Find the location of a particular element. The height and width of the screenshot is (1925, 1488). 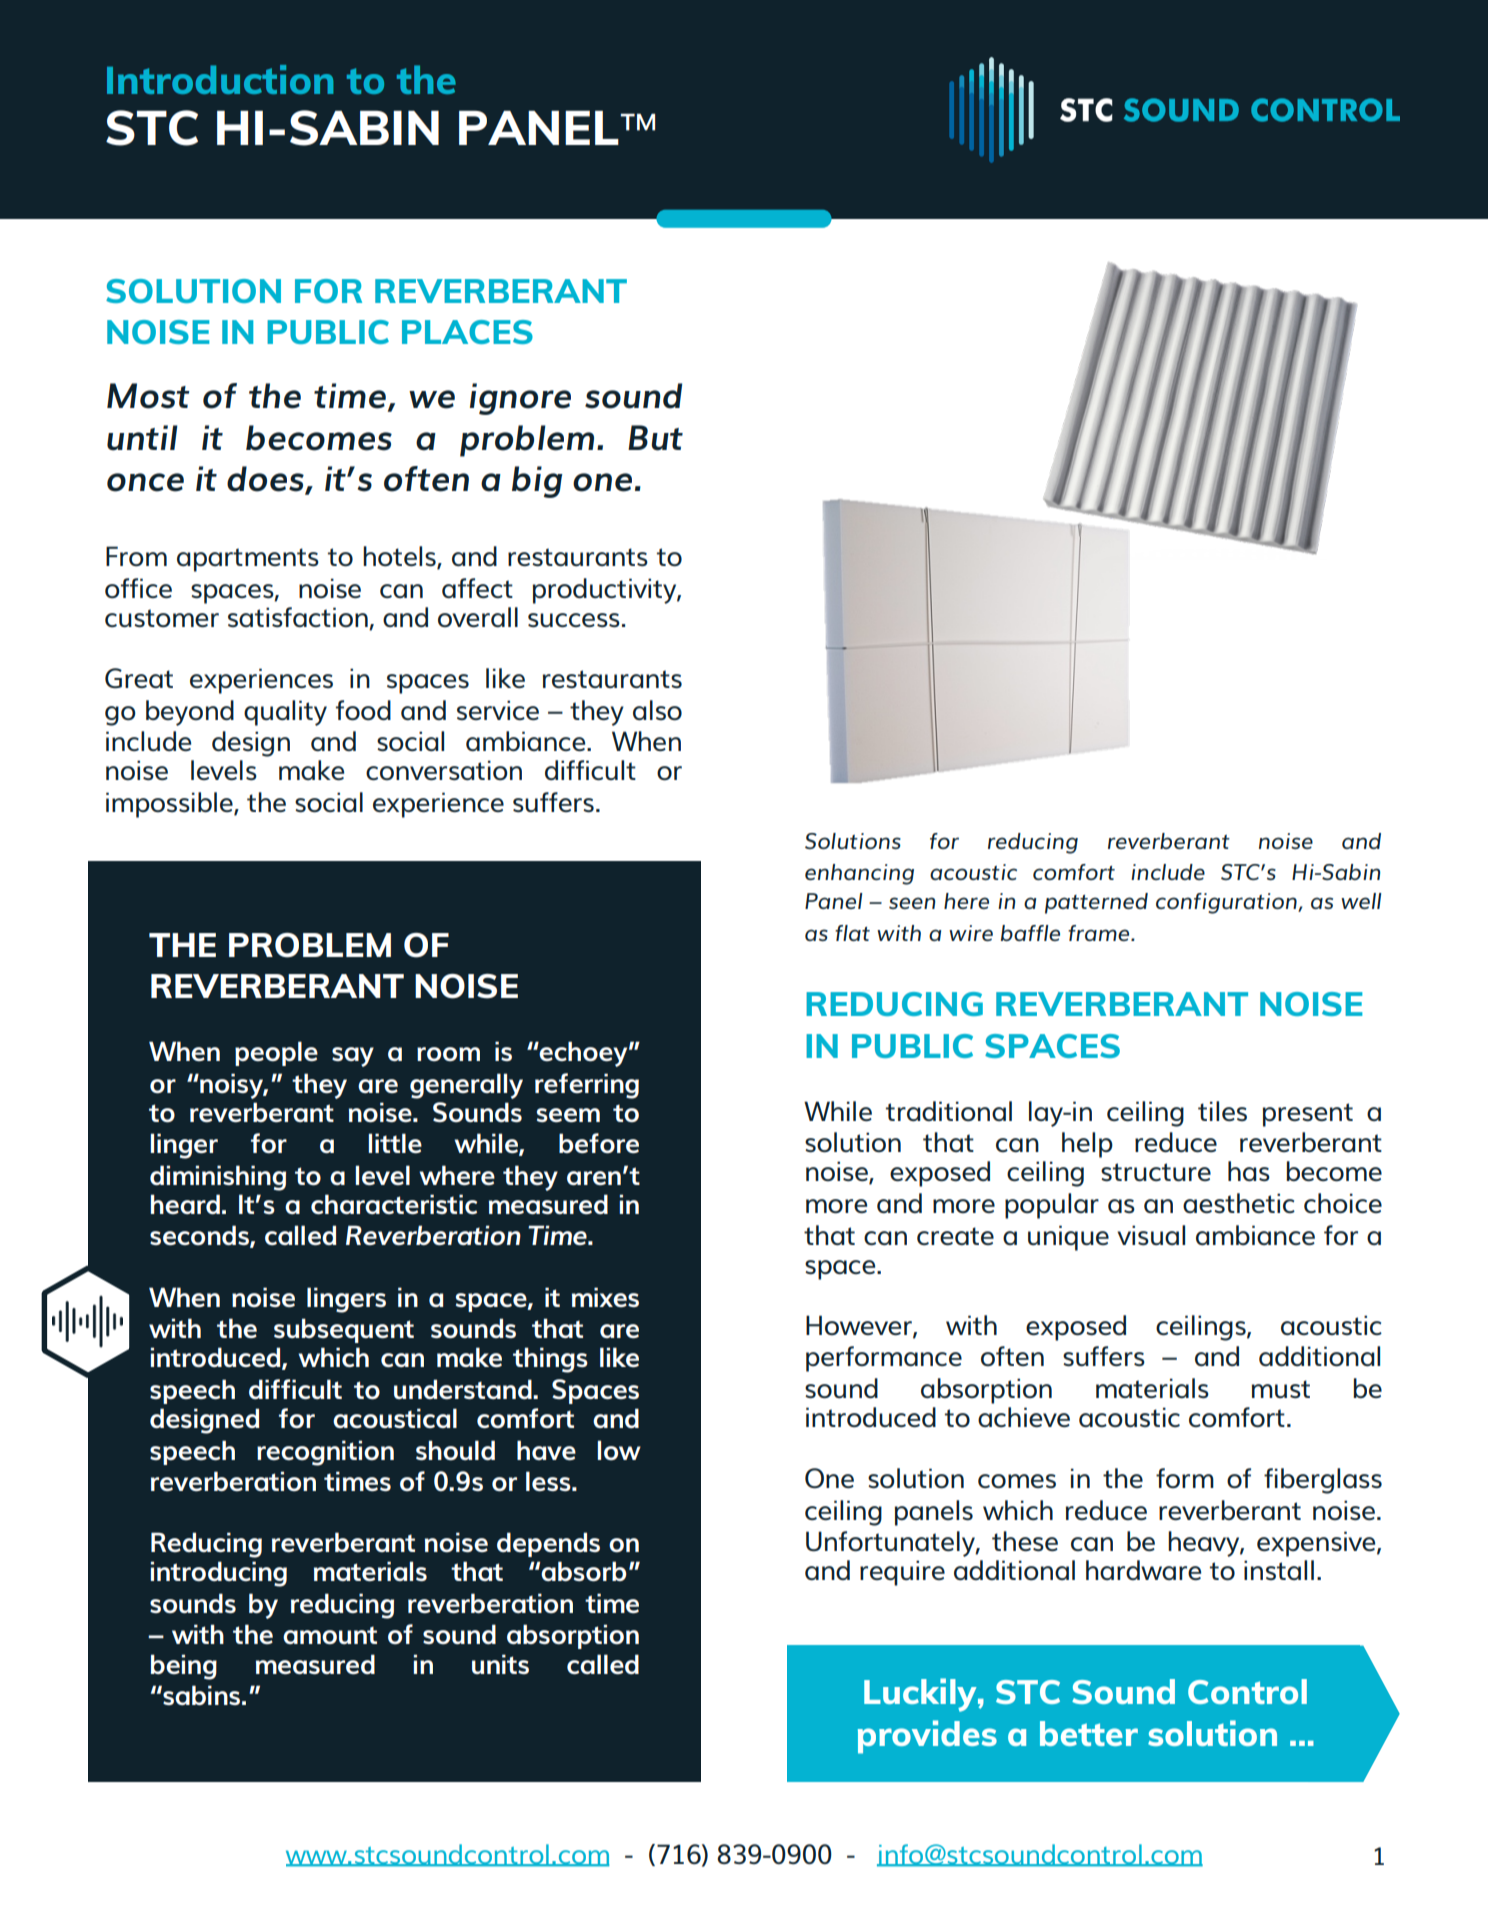

PLACES is located at coordinates (467, 332).
